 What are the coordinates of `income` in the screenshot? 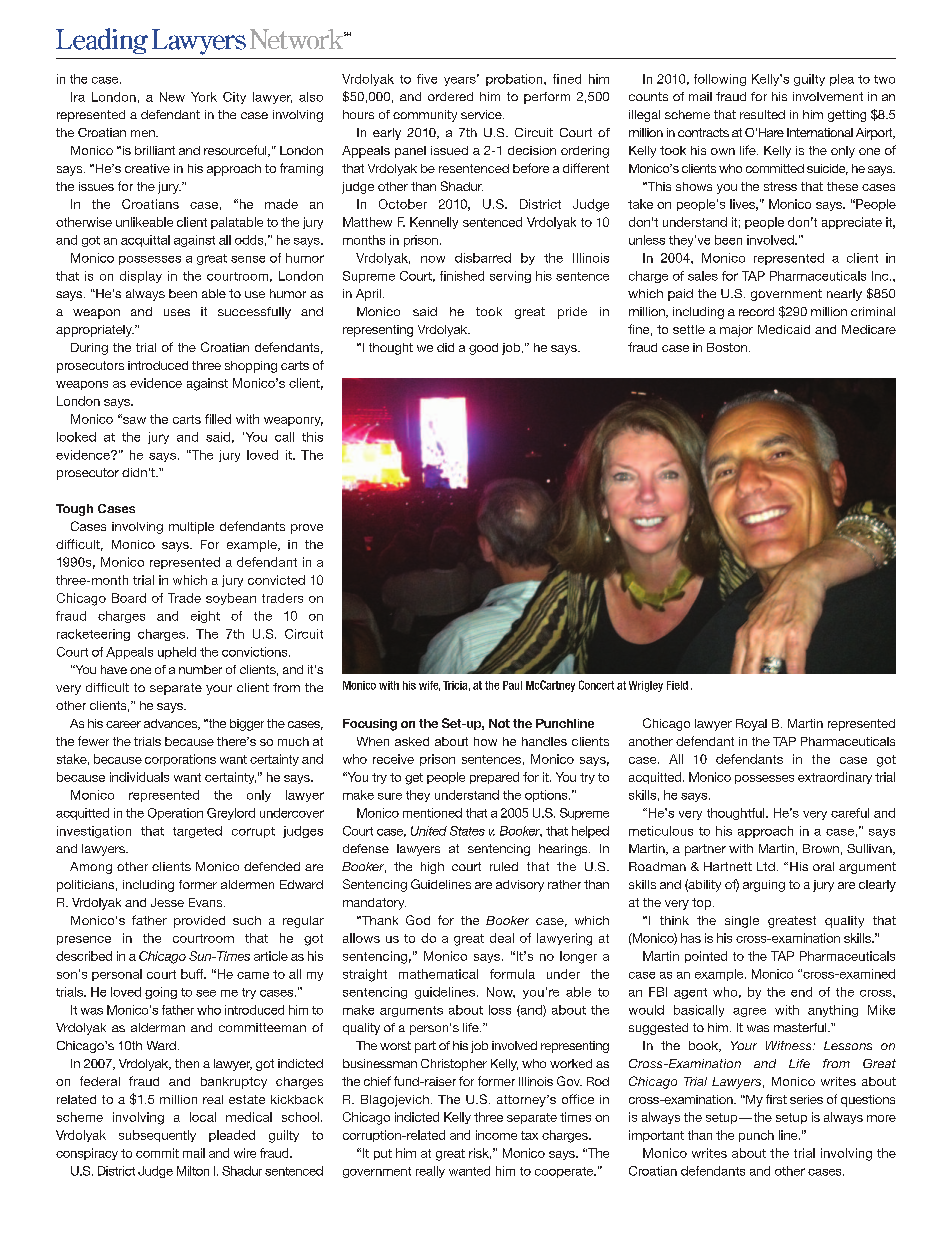 It's located at (496, 1135).
